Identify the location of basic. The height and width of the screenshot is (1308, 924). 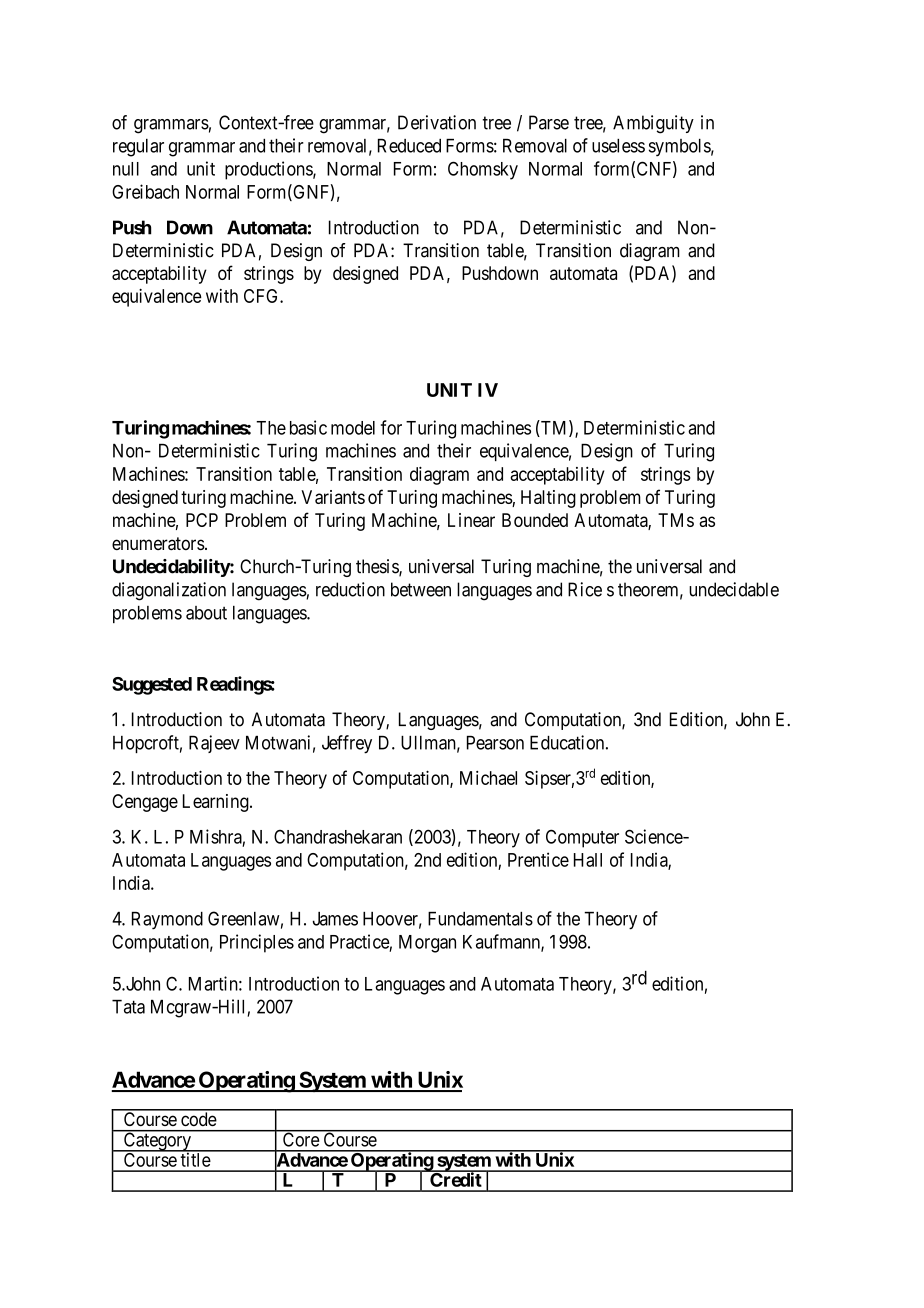
(308, 427).
